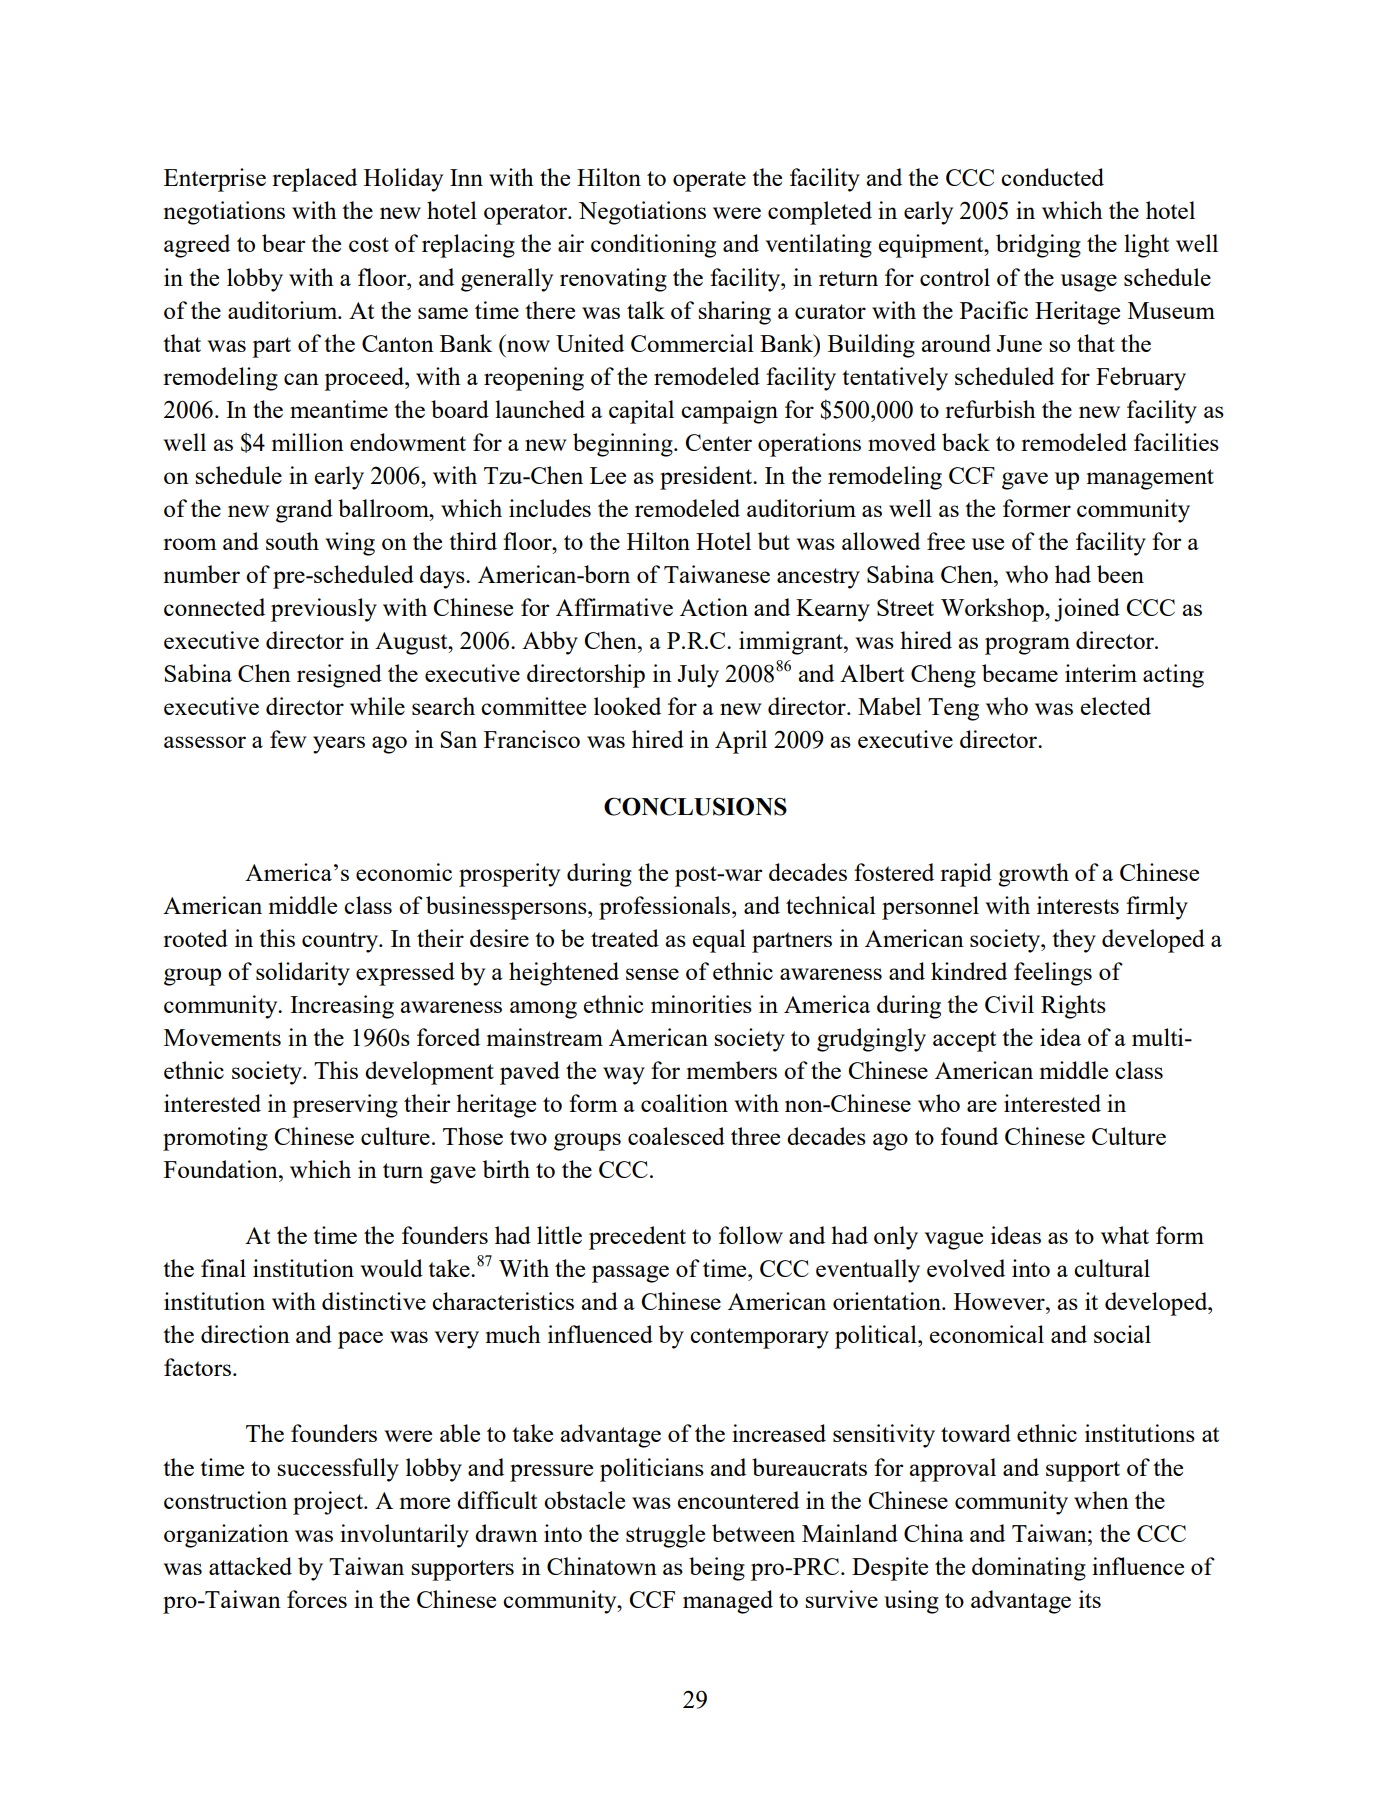 The width and height of the screenshot is (1391, 1800). Describe the element at coordinates (1029, 1569) in the screenshot. I see `dominating` at that location.
